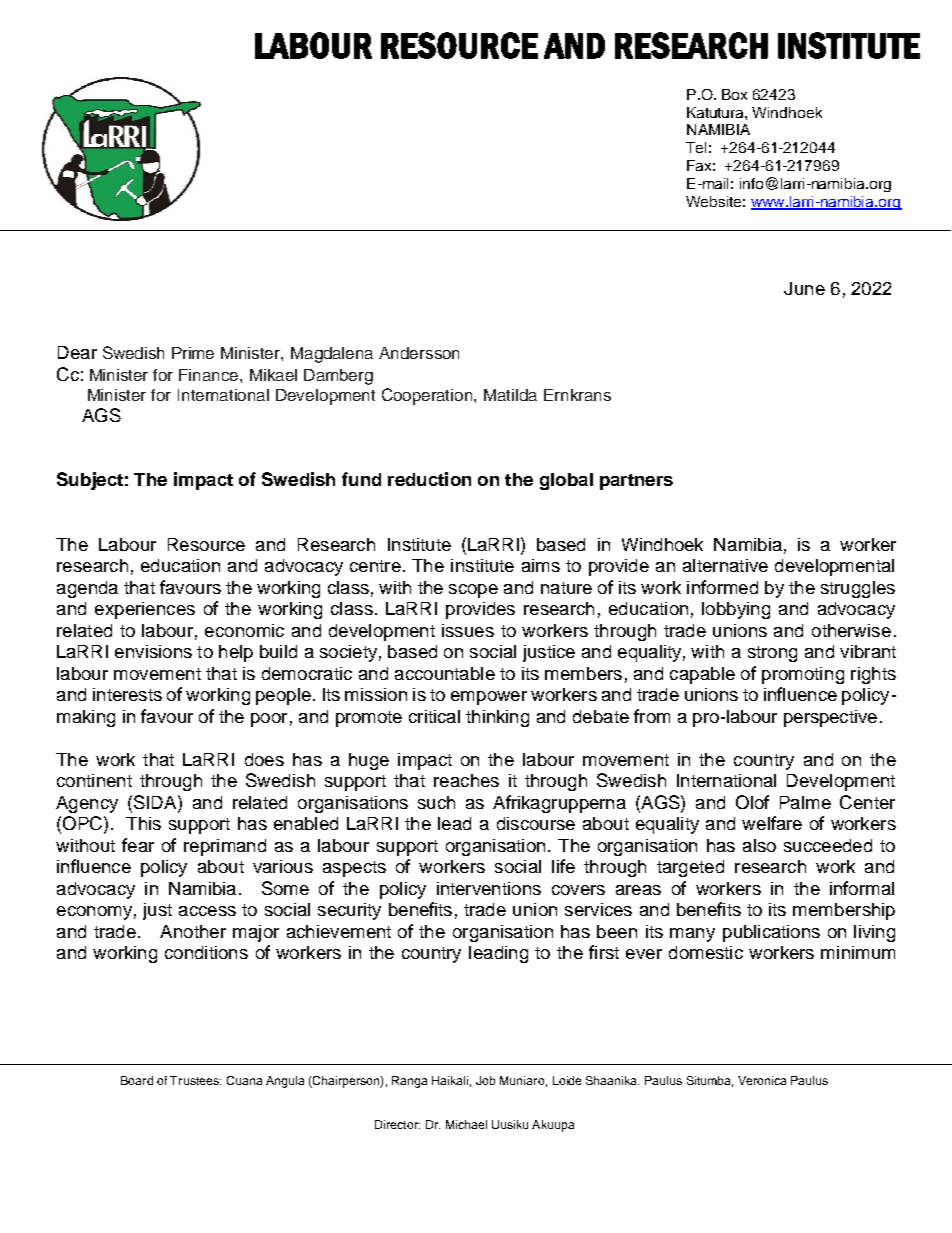 This document has height=1233, width=952. I want to click on continent, so click(94, 780).
